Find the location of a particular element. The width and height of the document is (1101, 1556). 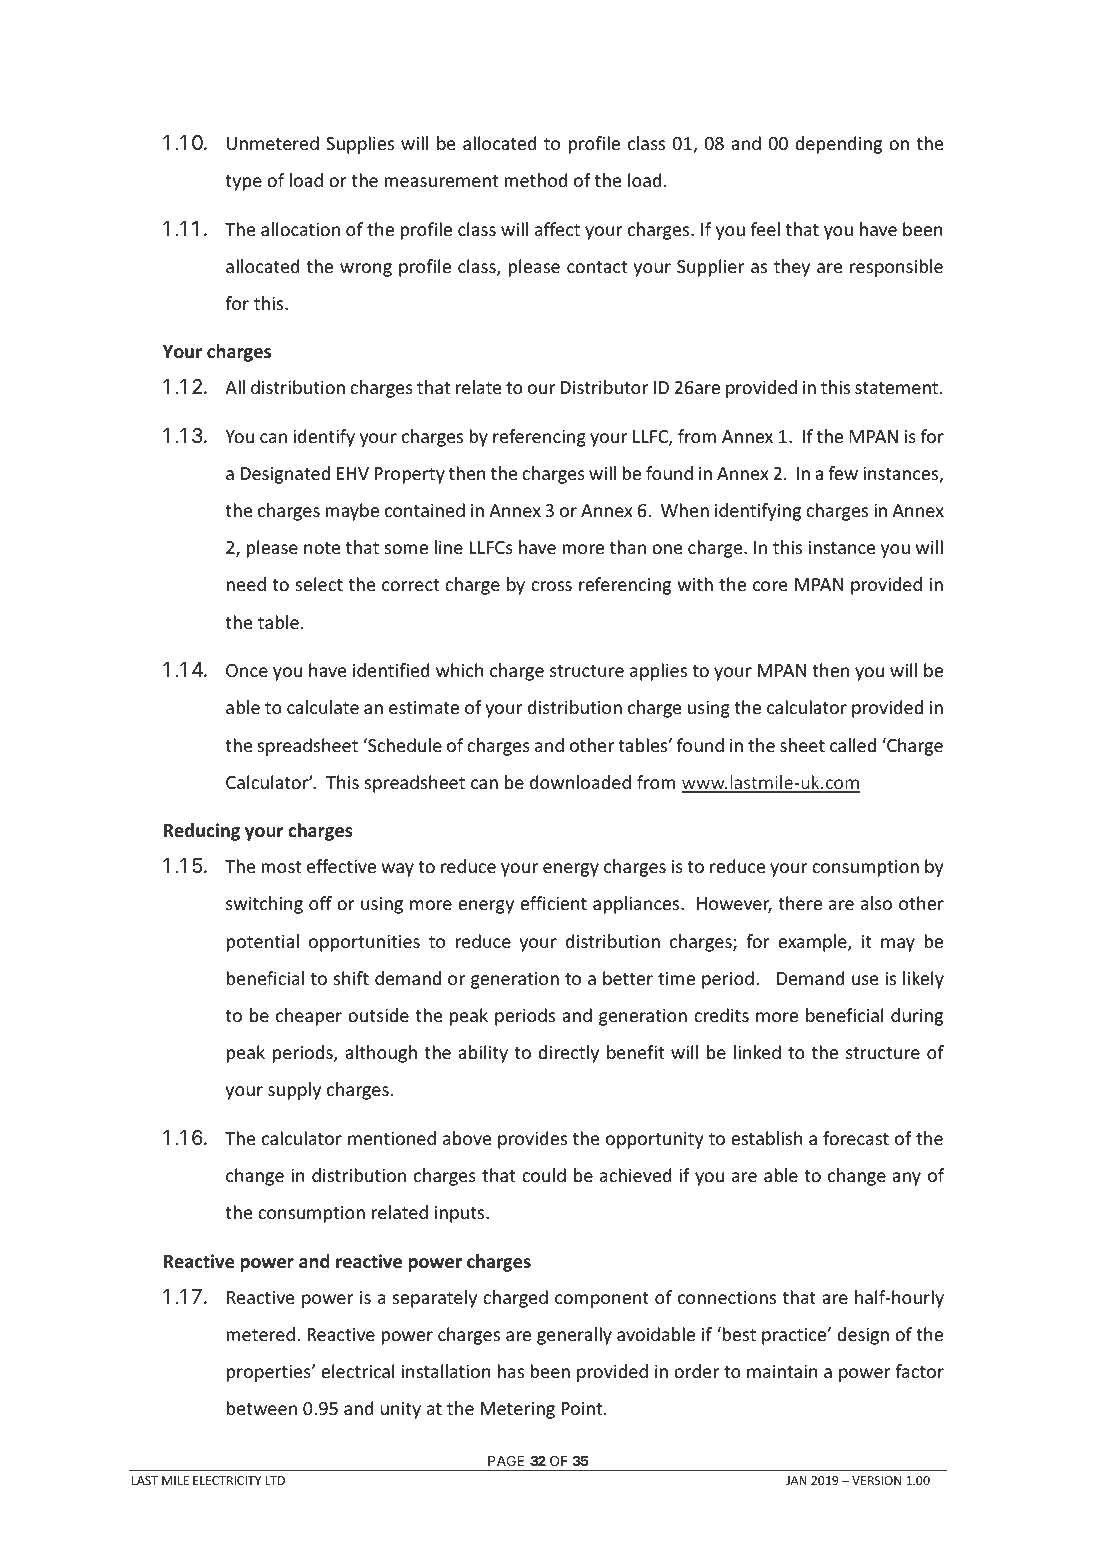

between is located at coordinates (261, 1408).
